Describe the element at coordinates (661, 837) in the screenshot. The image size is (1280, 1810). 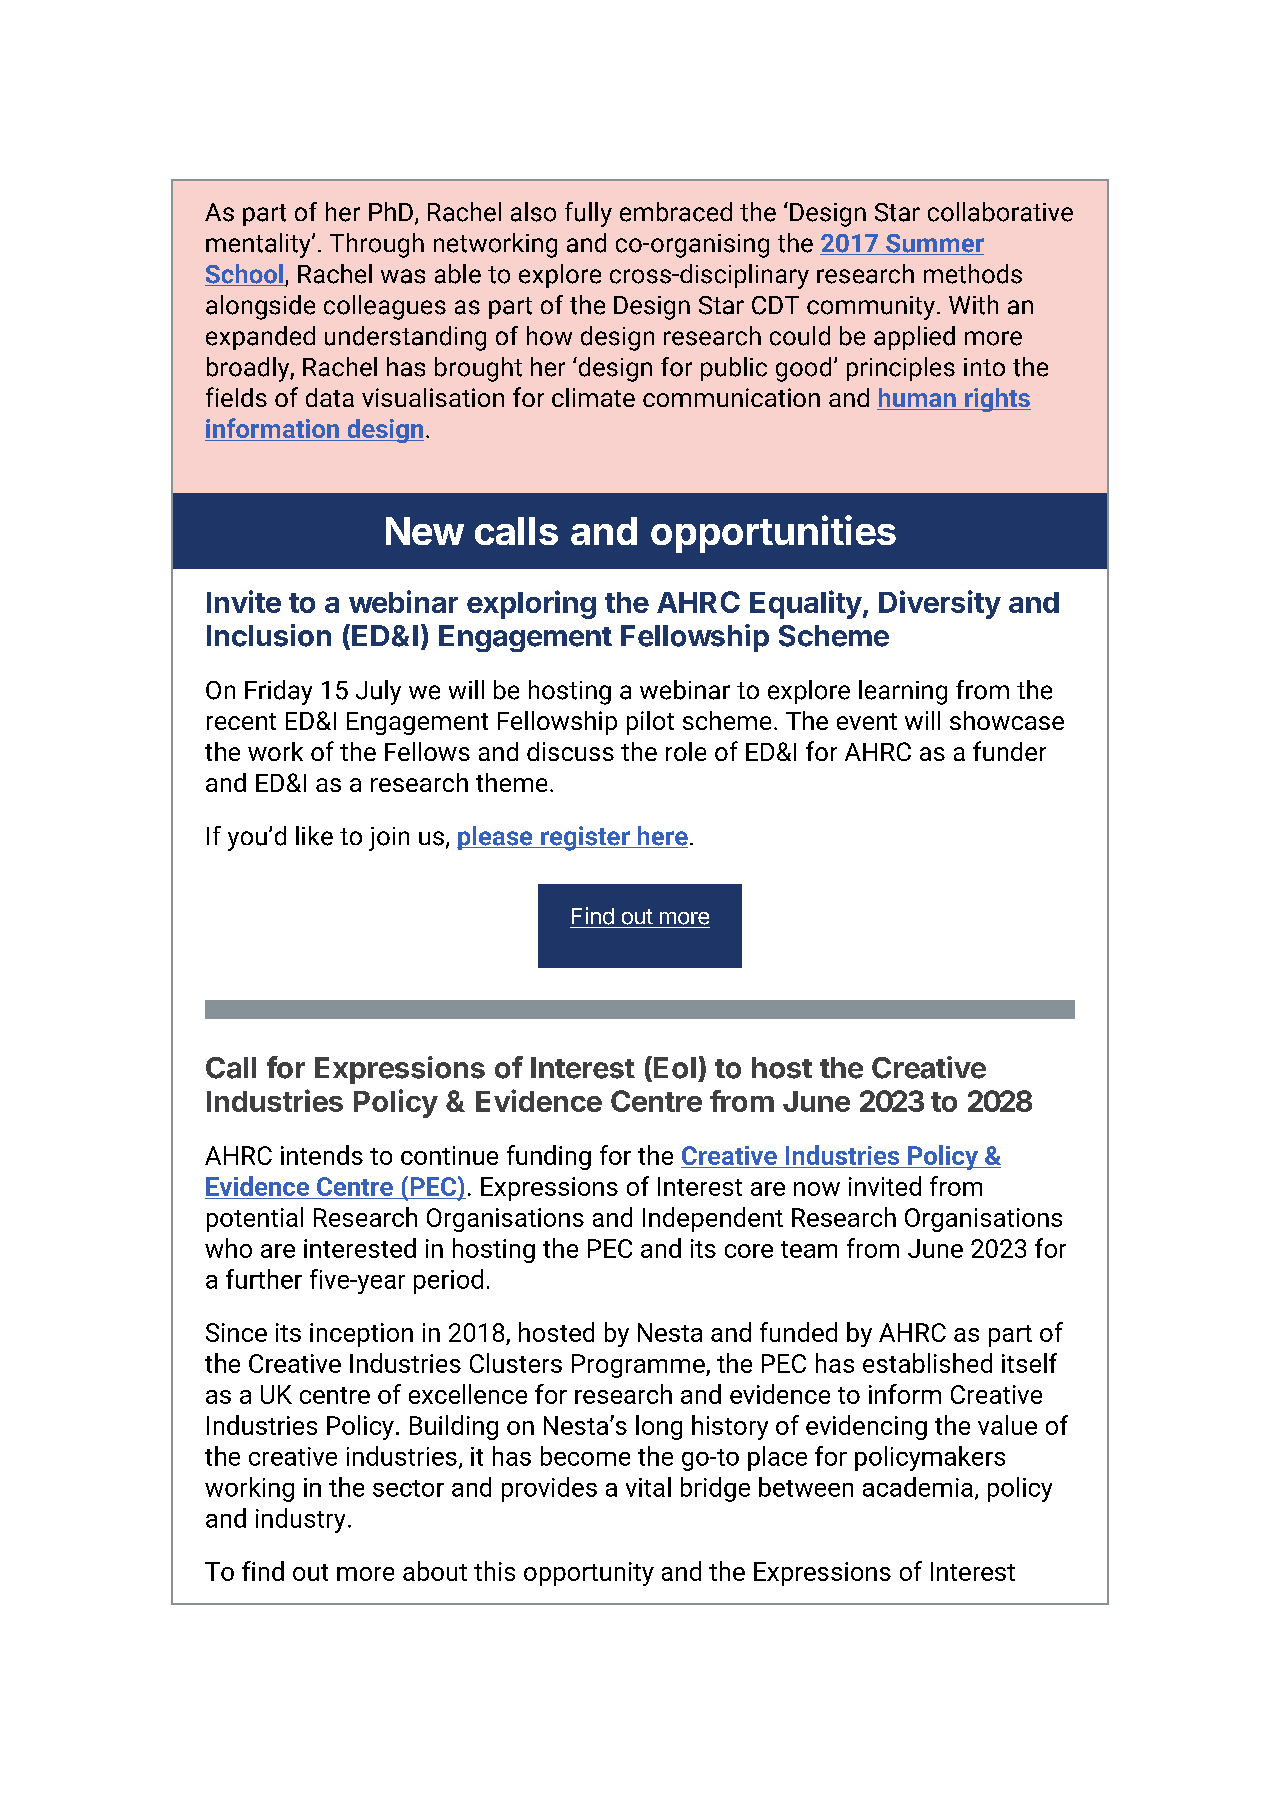
I see `here` at that location.
